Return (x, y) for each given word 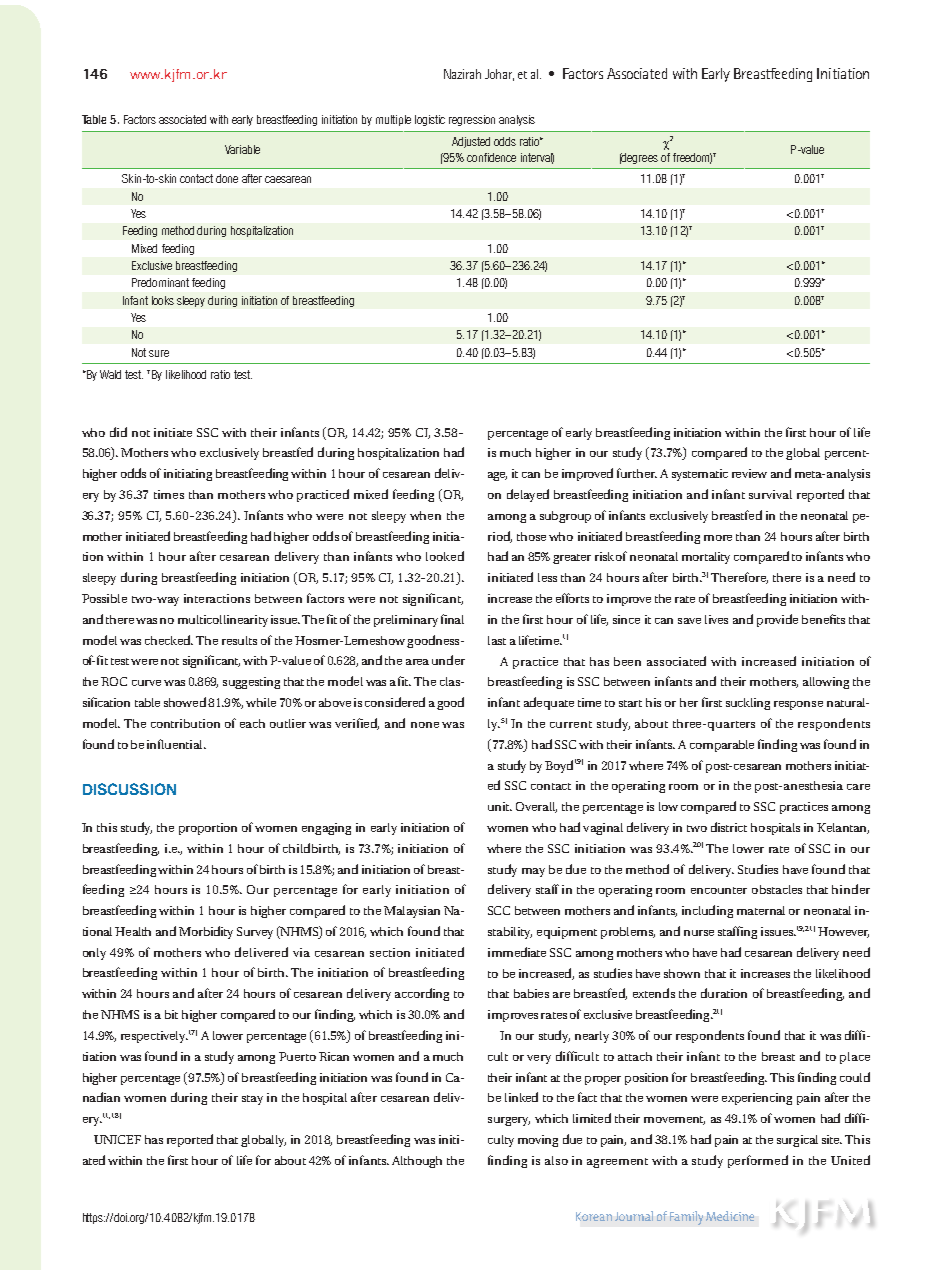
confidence (491, 157)
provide (777, 620)
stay (252, 1100)
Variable (242, 149)
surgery (509, 1121)
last (497, 640)
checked (169, 640)
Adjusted (471, 142)
